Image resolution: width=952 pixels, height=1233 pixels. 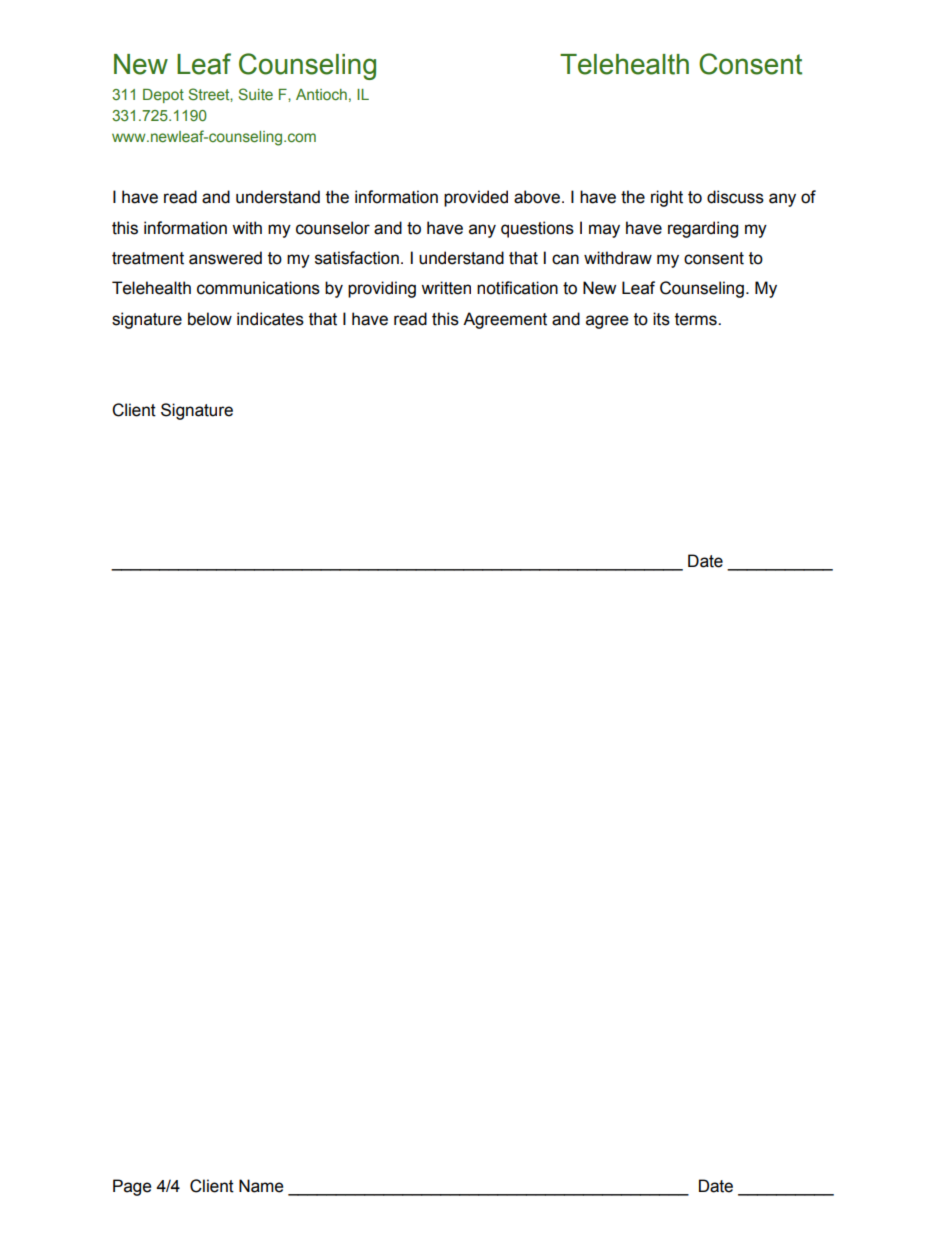 I want to click on Page, so click(x=132, y=1187).
